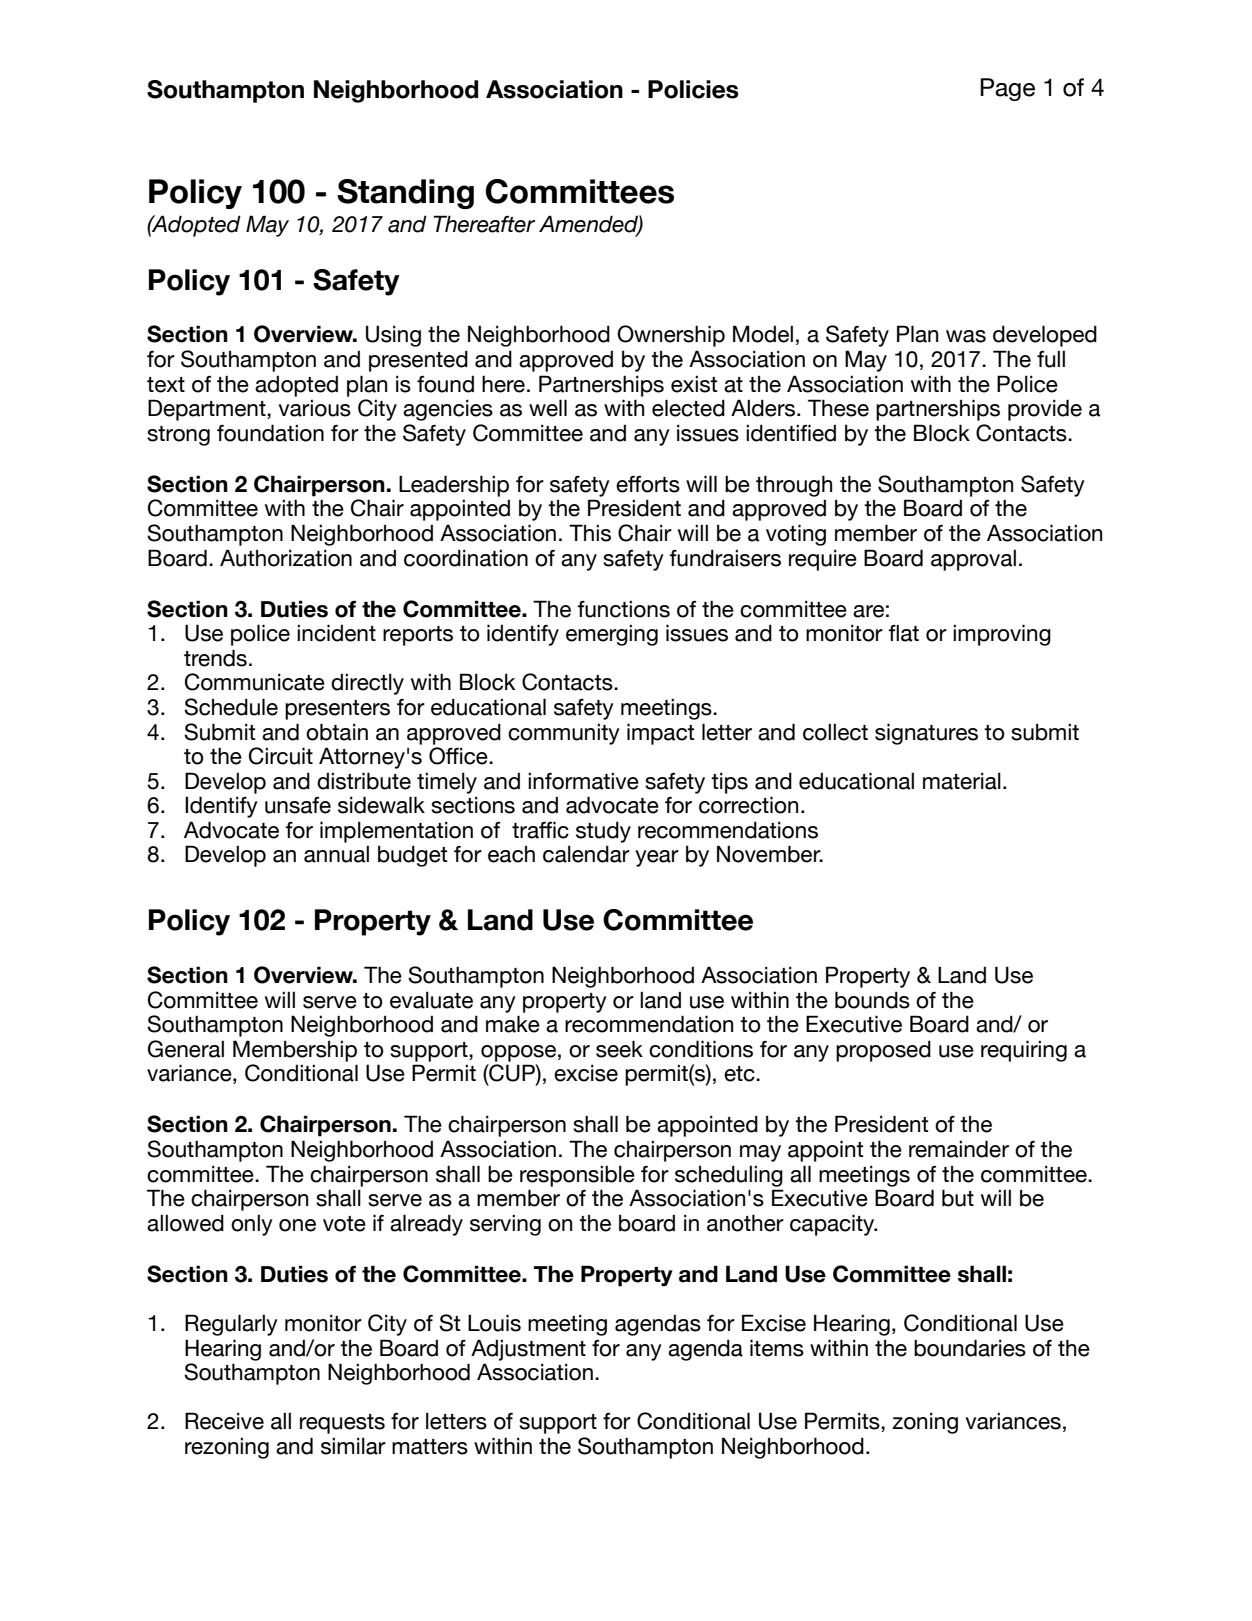 This page has width=1252, height=1621. Describe the element at coordinates (286, 558) in the page. I see `Authorization` at that location.
